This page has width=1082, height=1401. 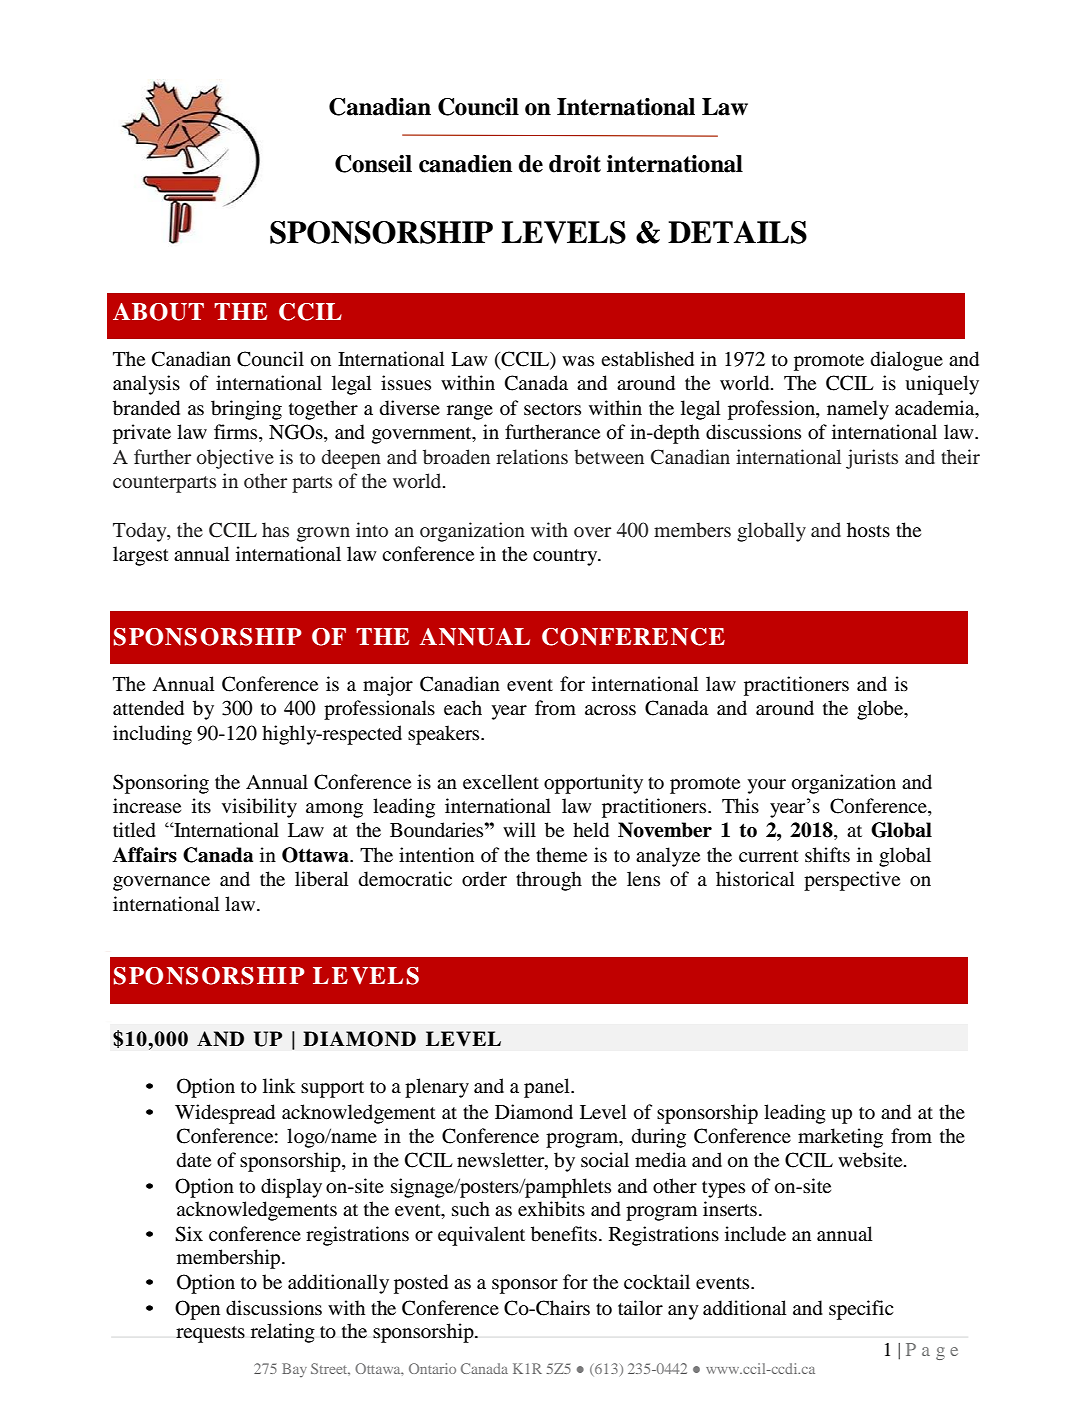 I want to click on droit, so click(x=575, y=164).
